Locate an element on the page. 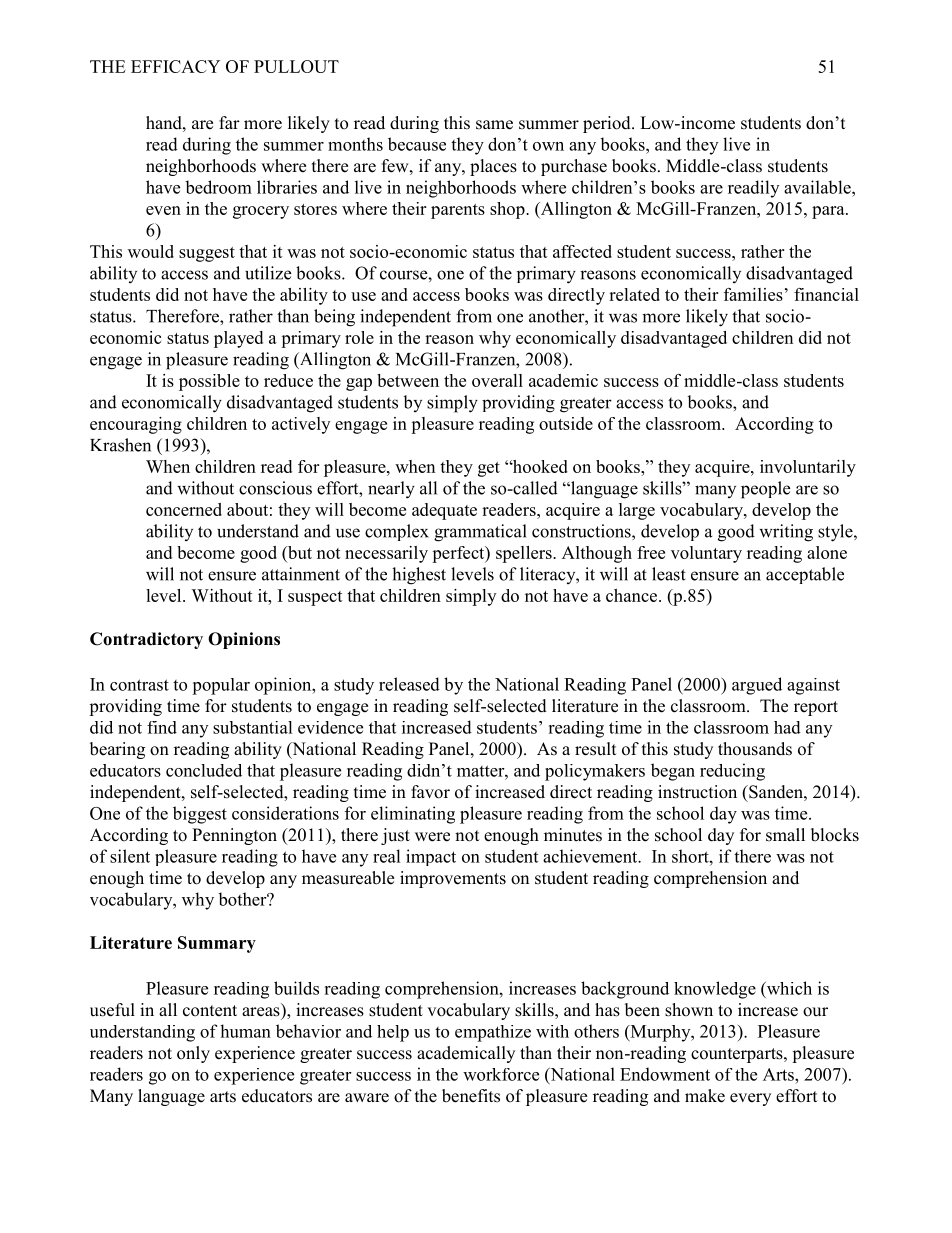 The image size is (952, 1233). only is located at coordinates (193, 1054).
